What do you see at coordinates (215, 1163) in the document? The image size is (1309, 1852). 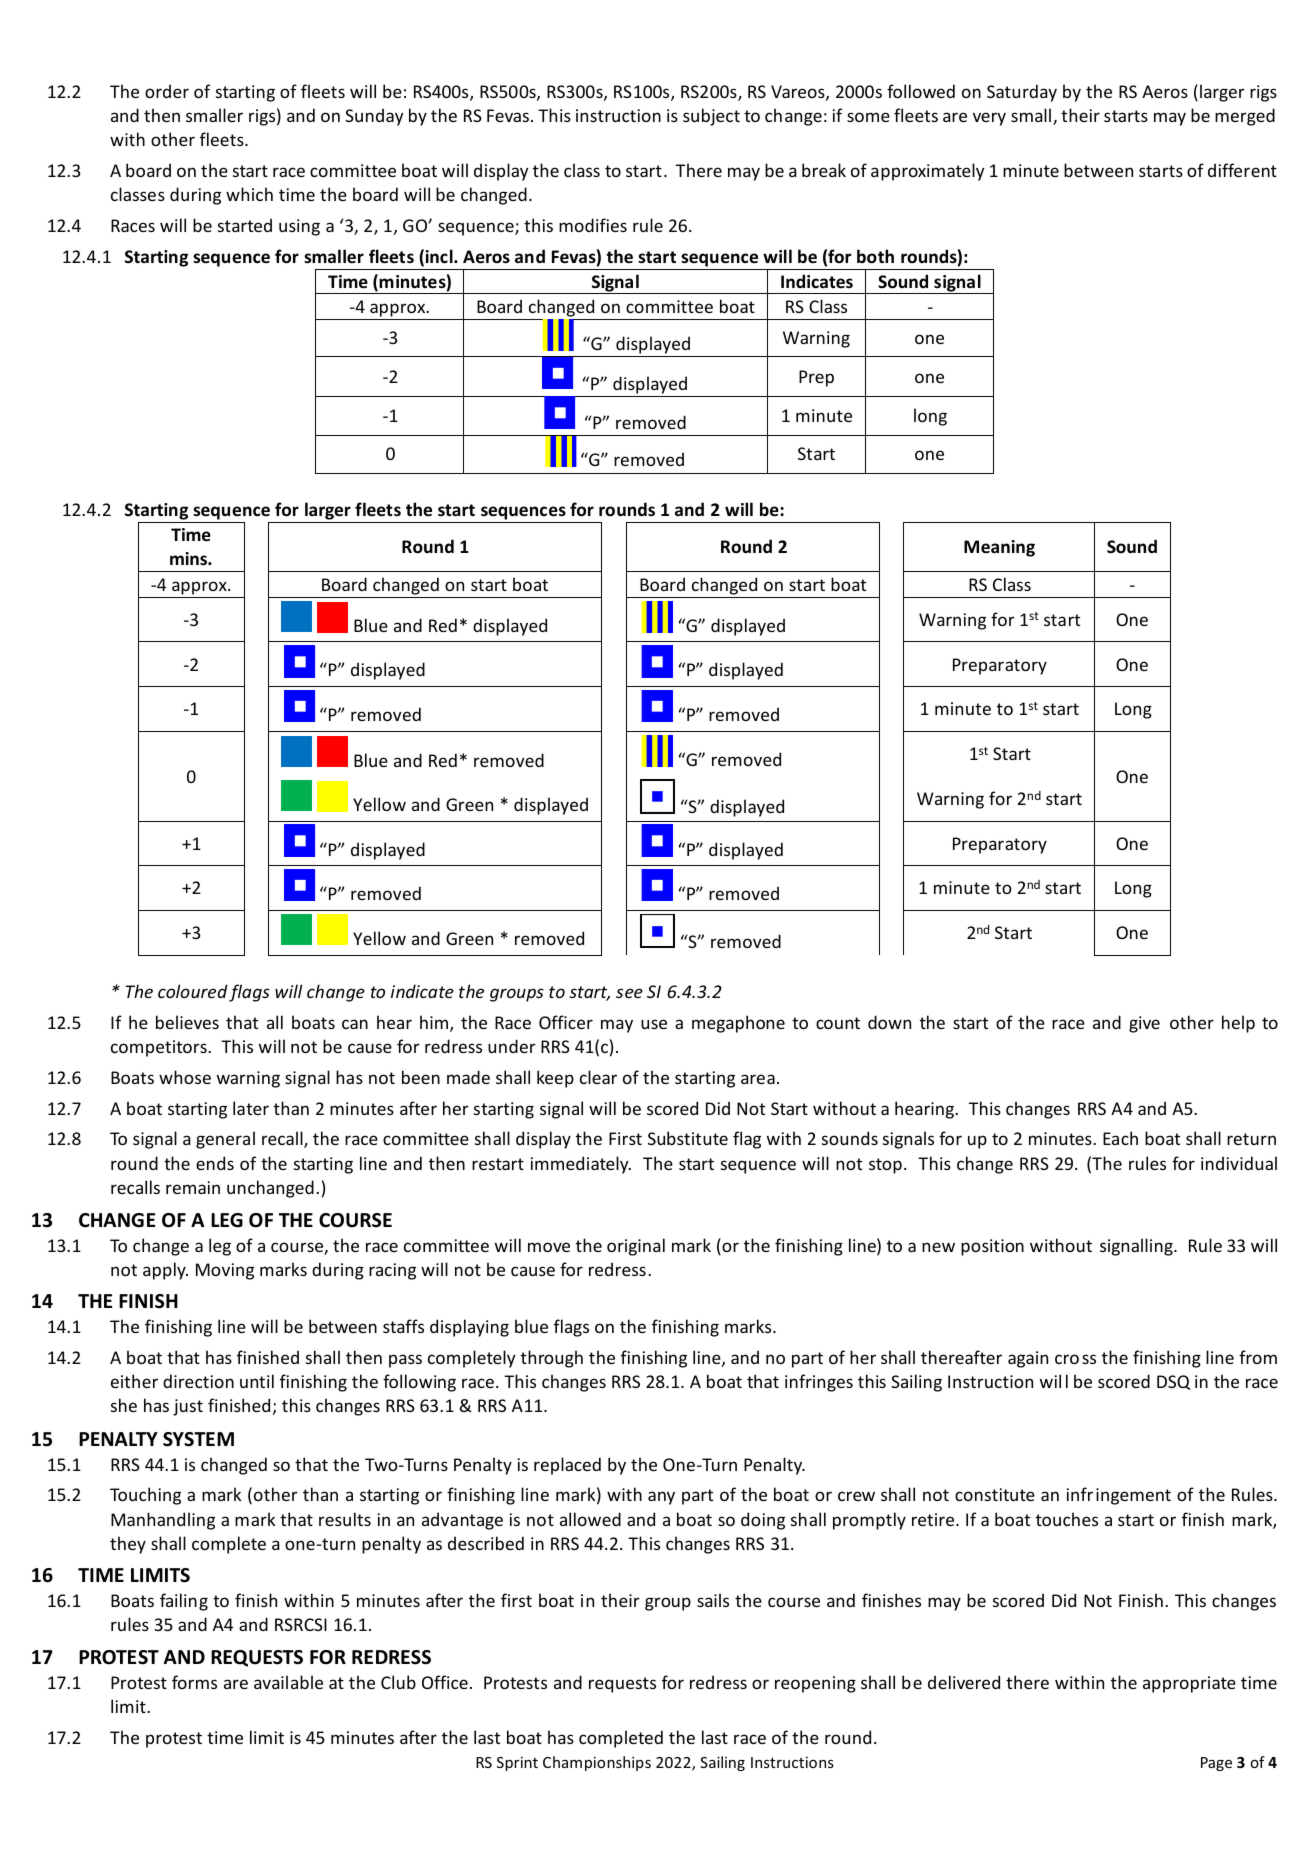 I see `ends` at bounding box center [215, 1163].
